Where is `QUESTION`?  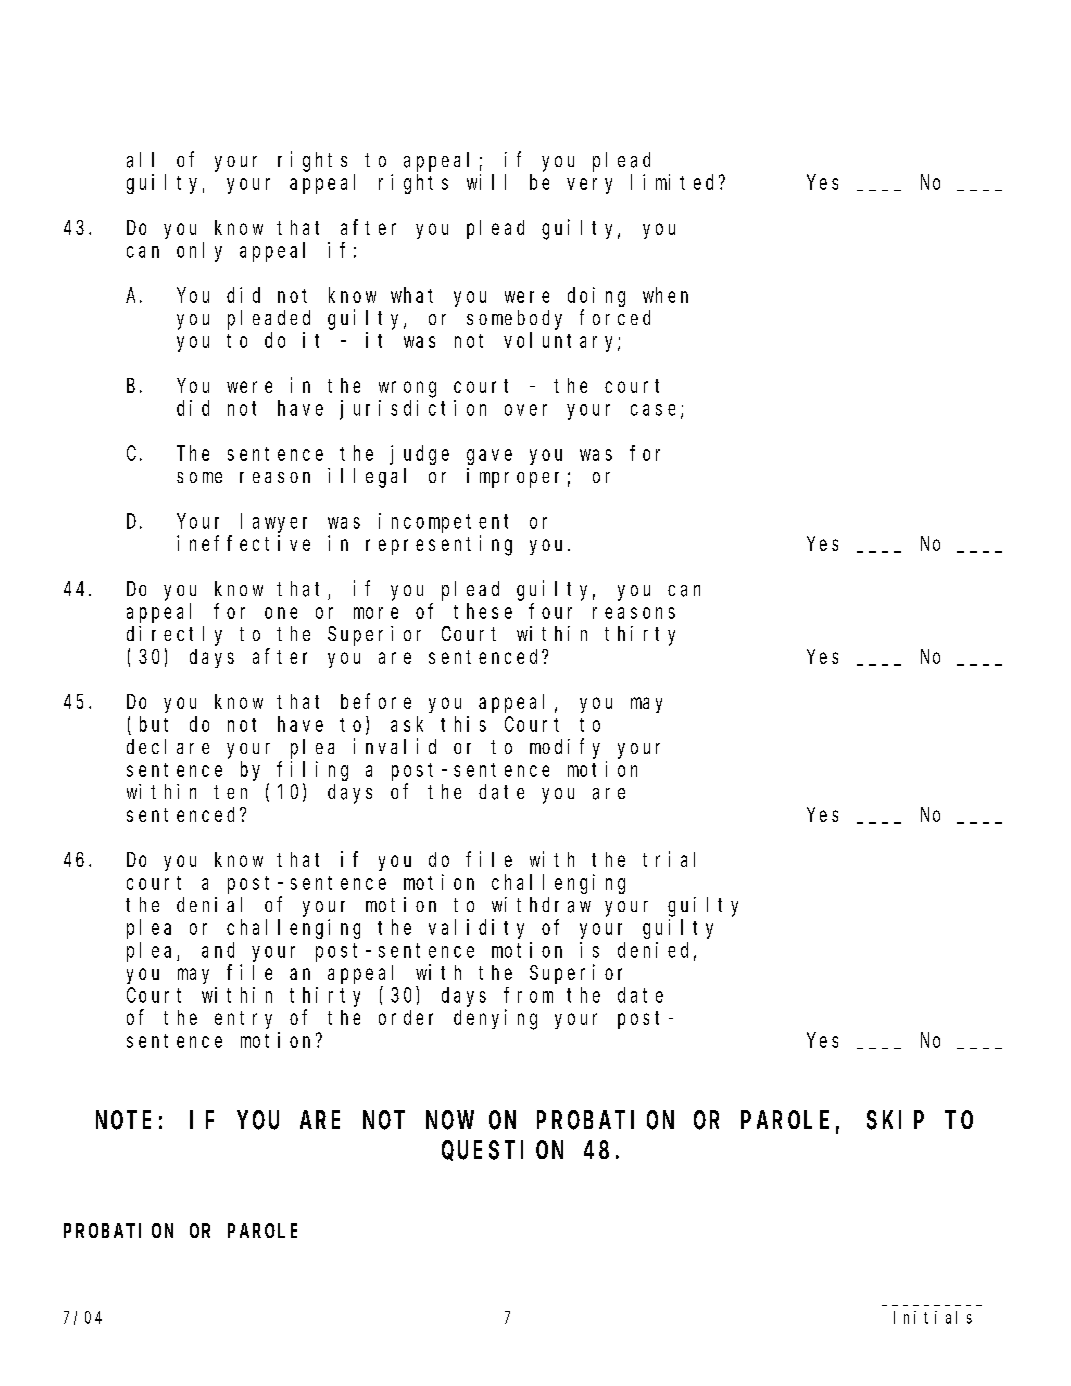
QUESTION is located at coordinates (502, 1151).
